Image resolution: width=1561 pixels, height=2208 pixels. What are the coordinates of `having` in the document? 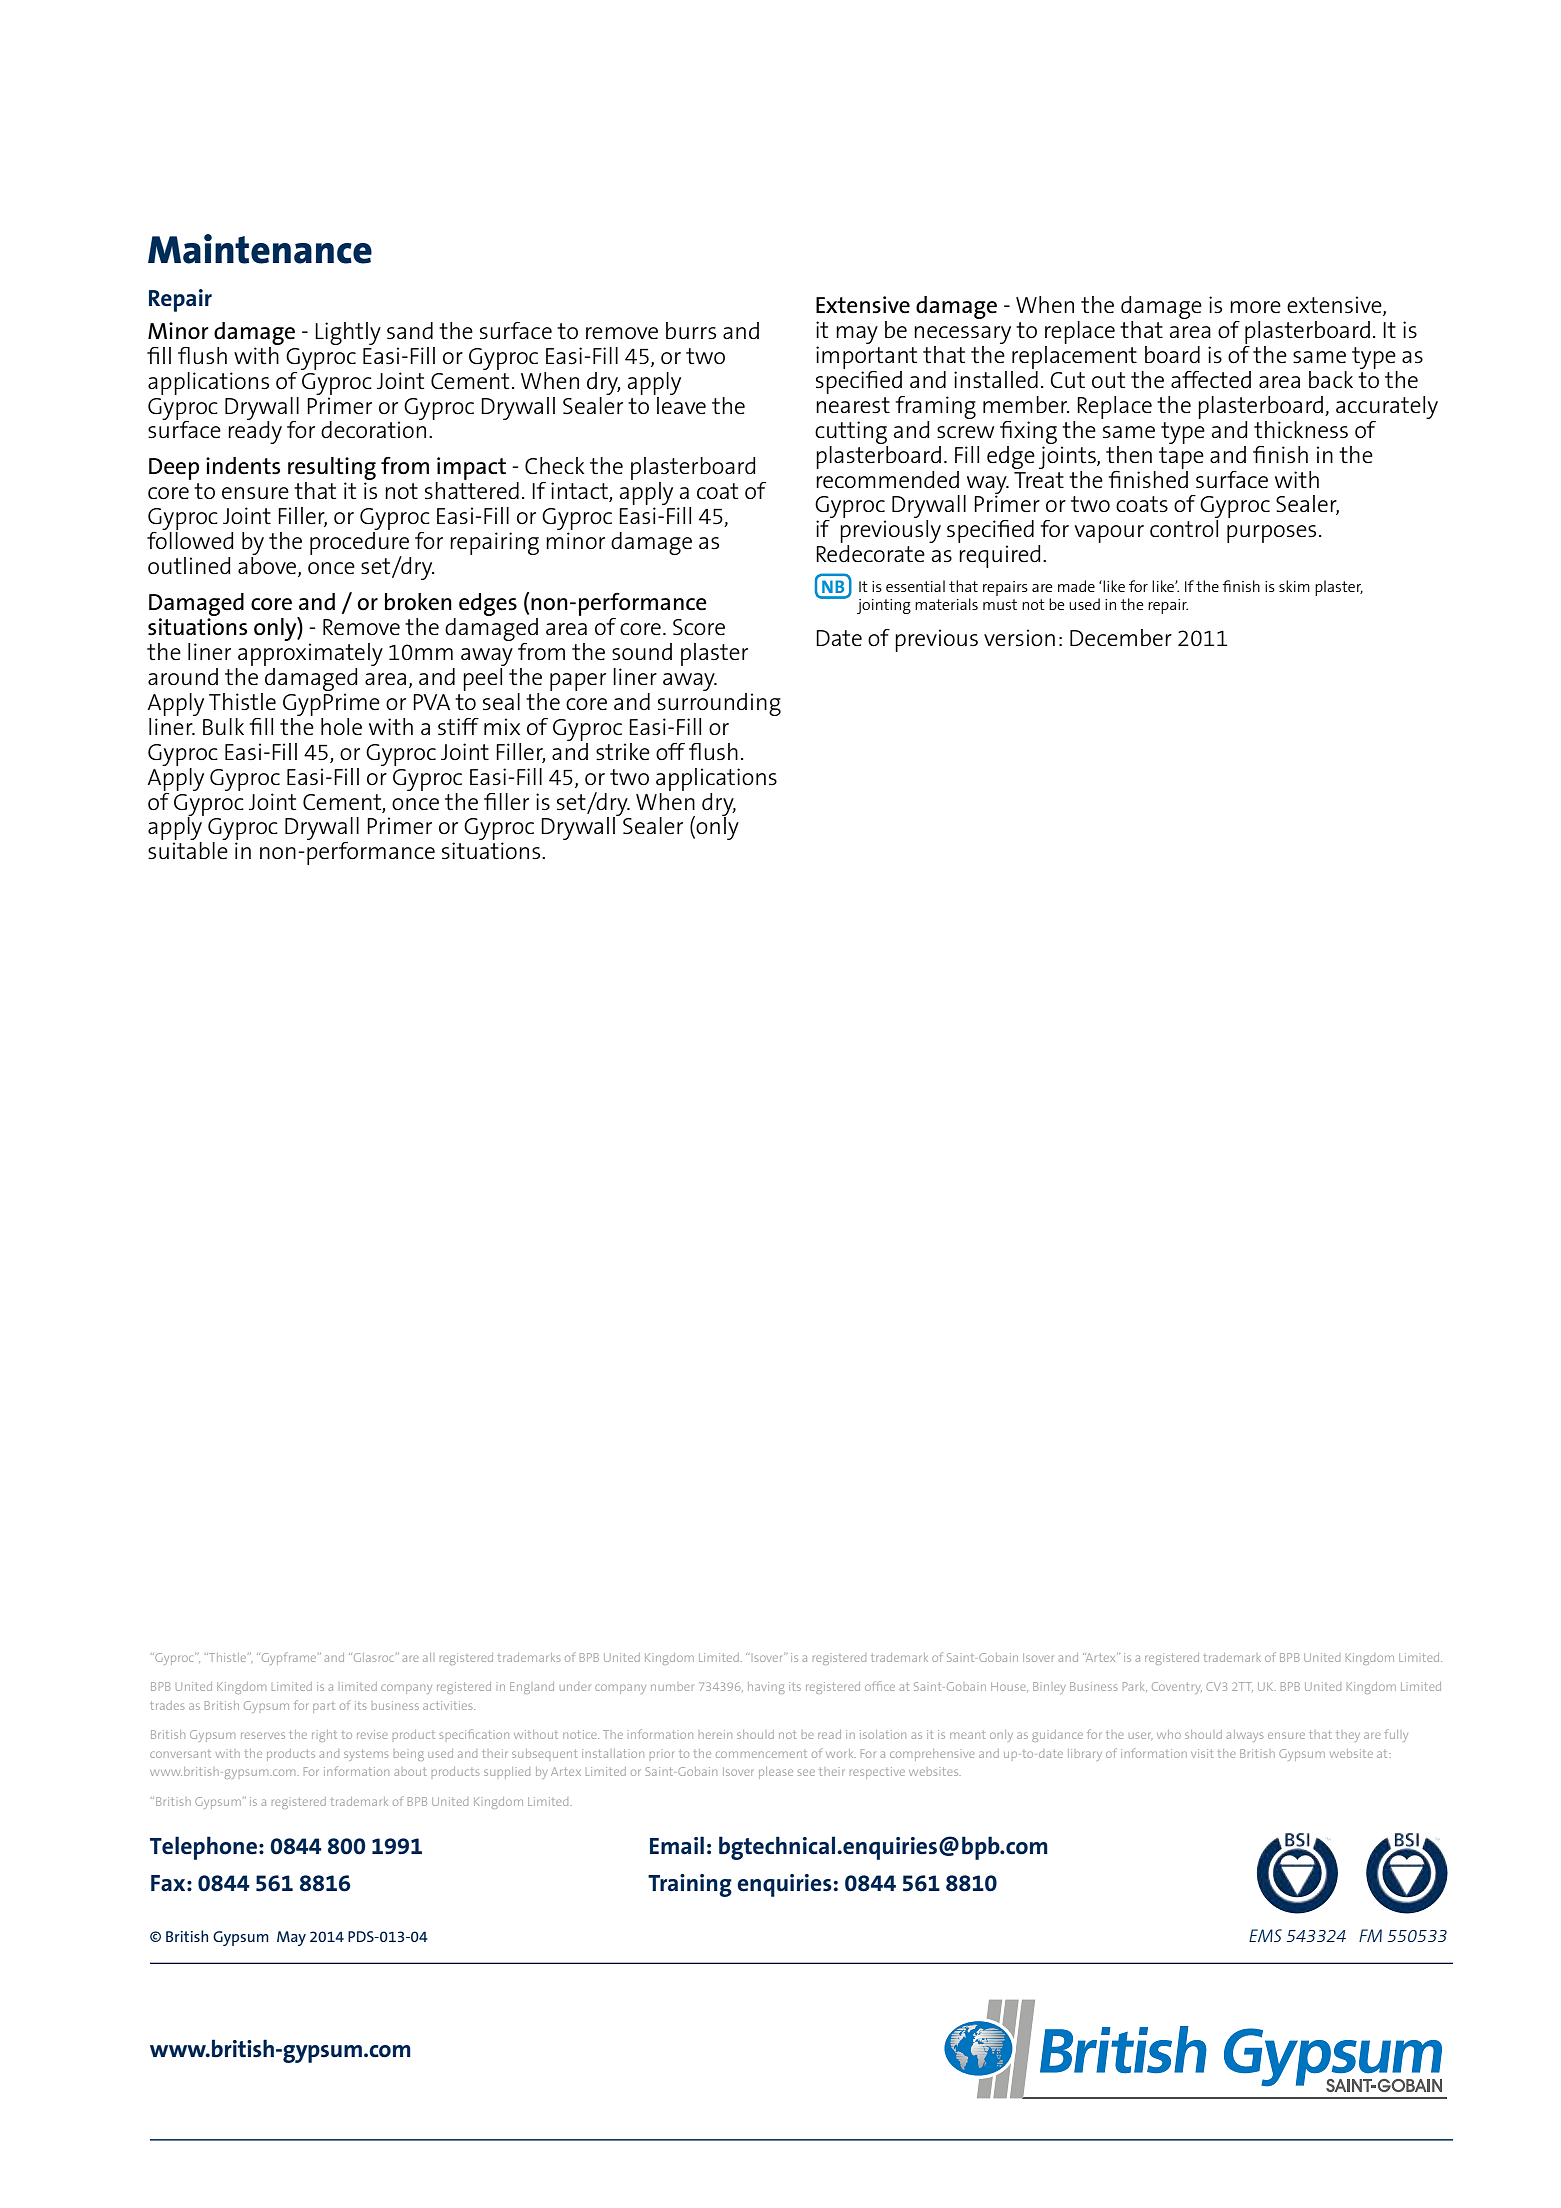 It's located at (766, 1688).
